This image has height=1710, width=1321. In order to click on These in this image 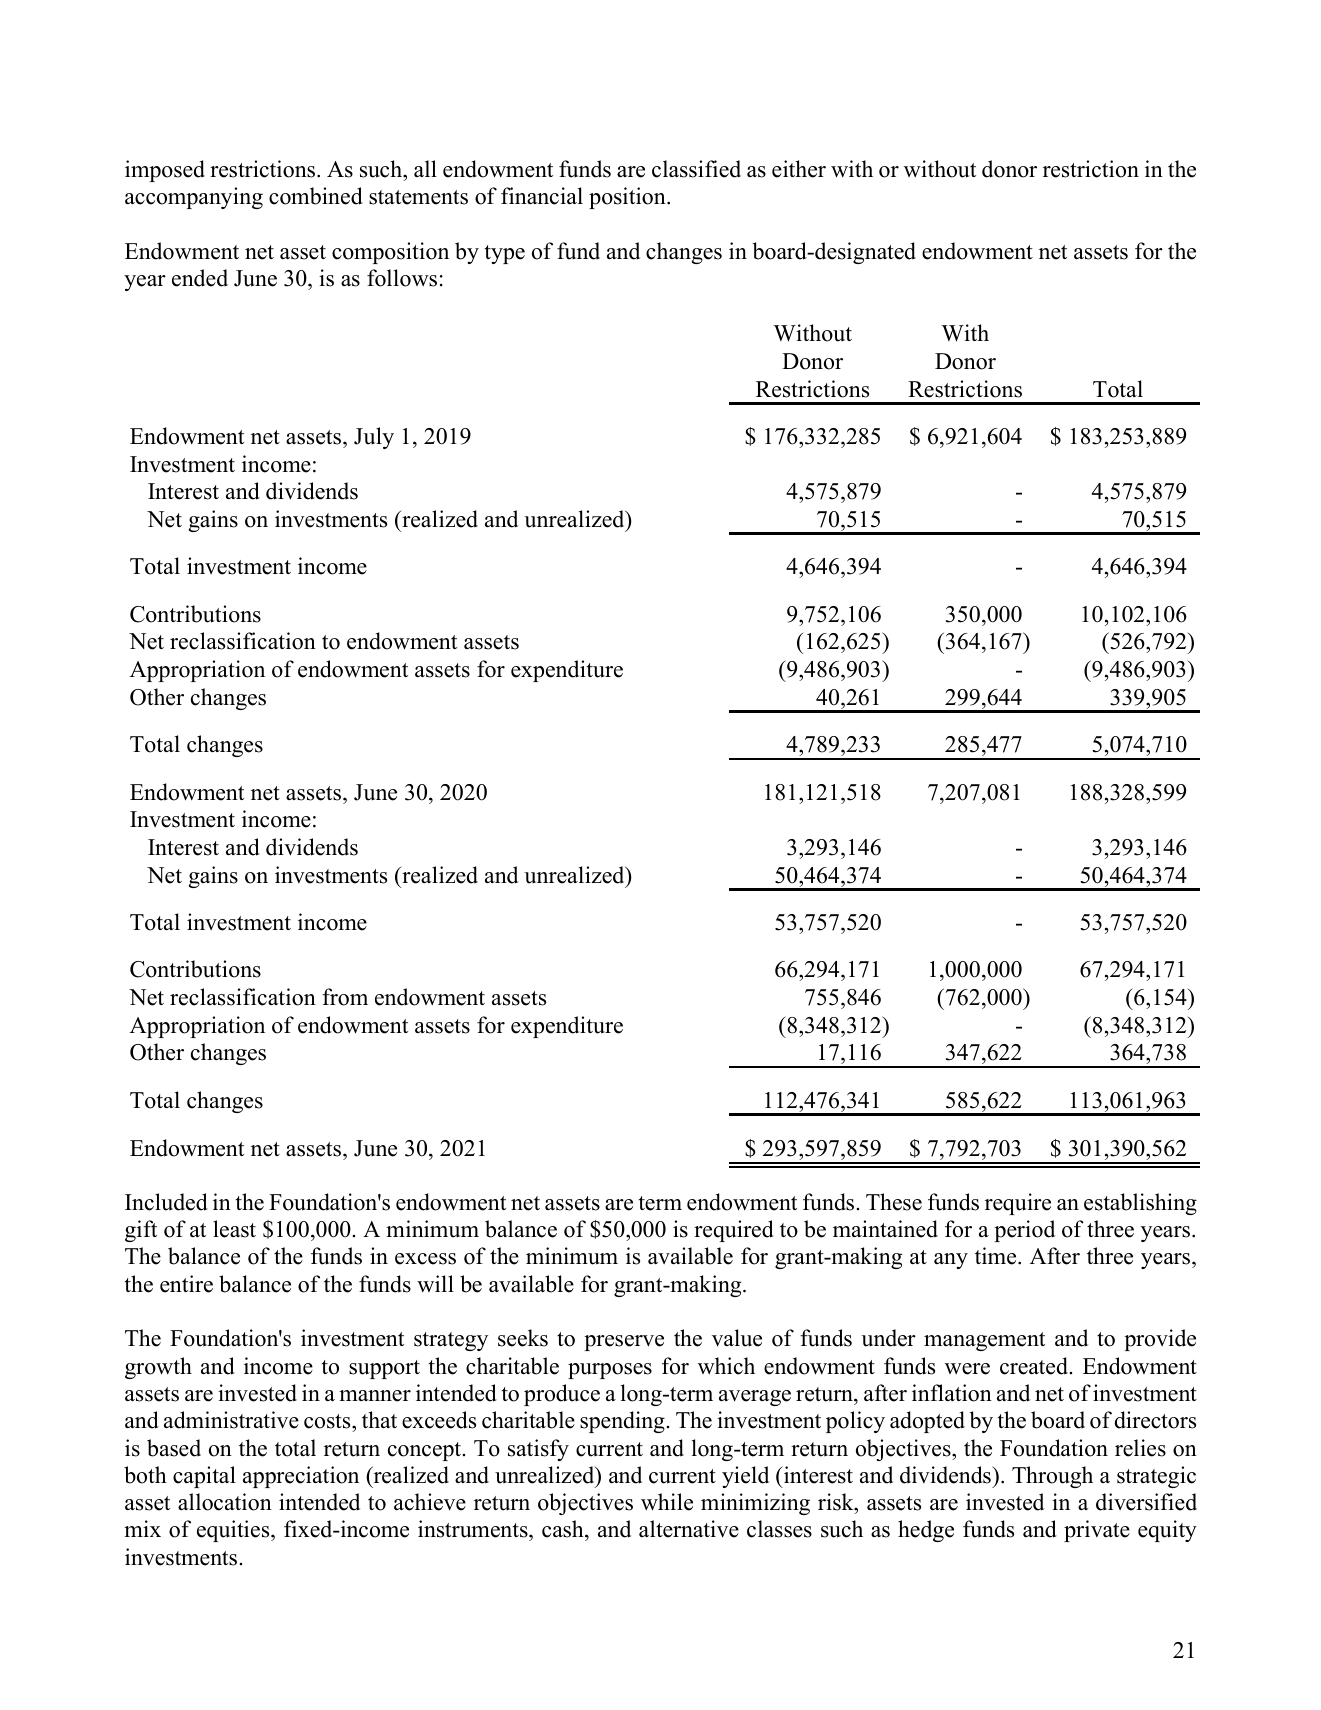, I will do `click(894, 1202)`.
